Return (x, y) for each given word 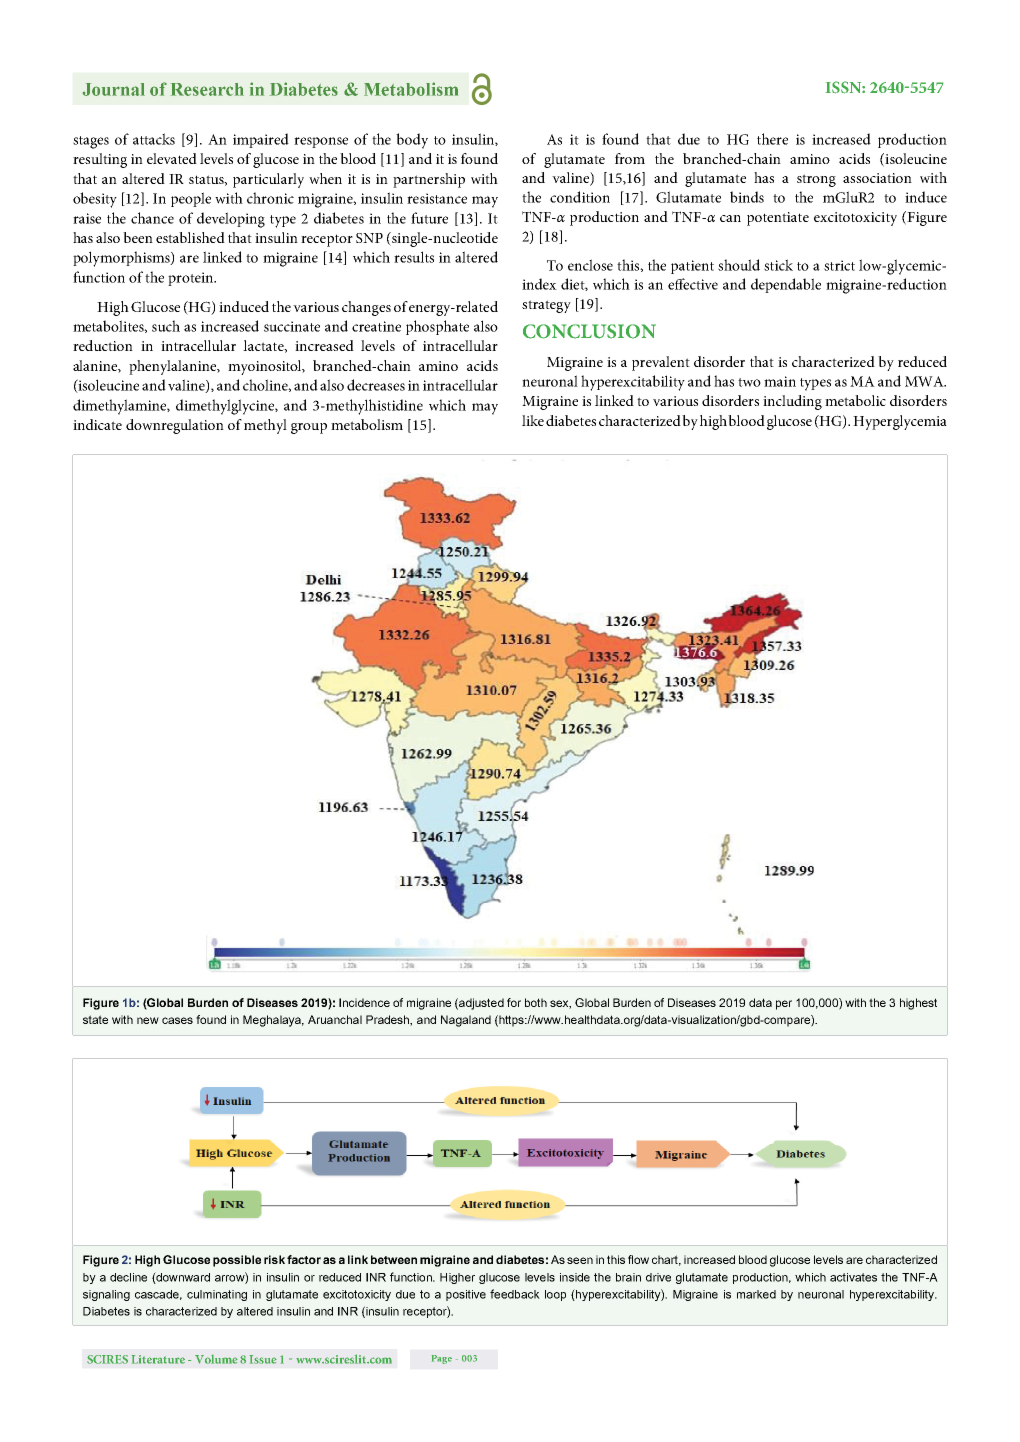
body (412, 141)
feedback (515, 1294)
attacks (154, 139)
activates (853, 1277)
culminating (217, 1295)
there (772, 139)
